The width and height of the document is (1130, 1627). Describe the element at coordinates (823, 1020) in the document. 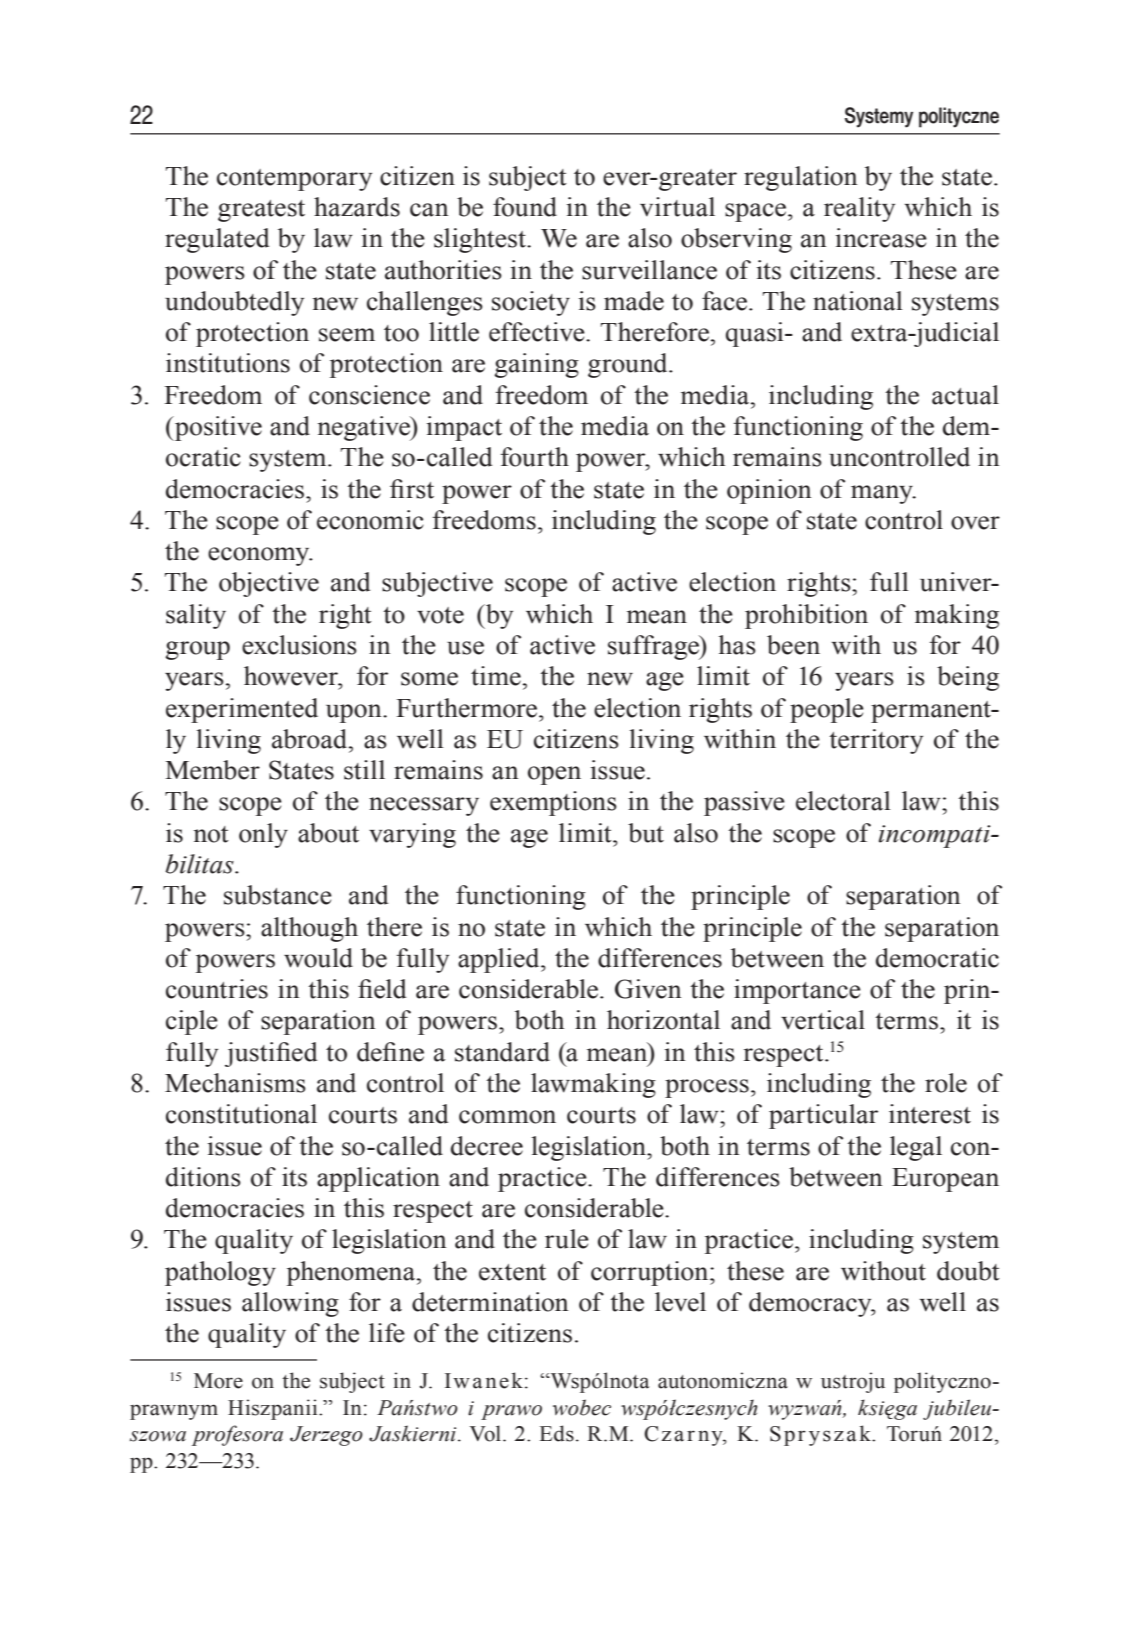

I see `vertical` at that location.
